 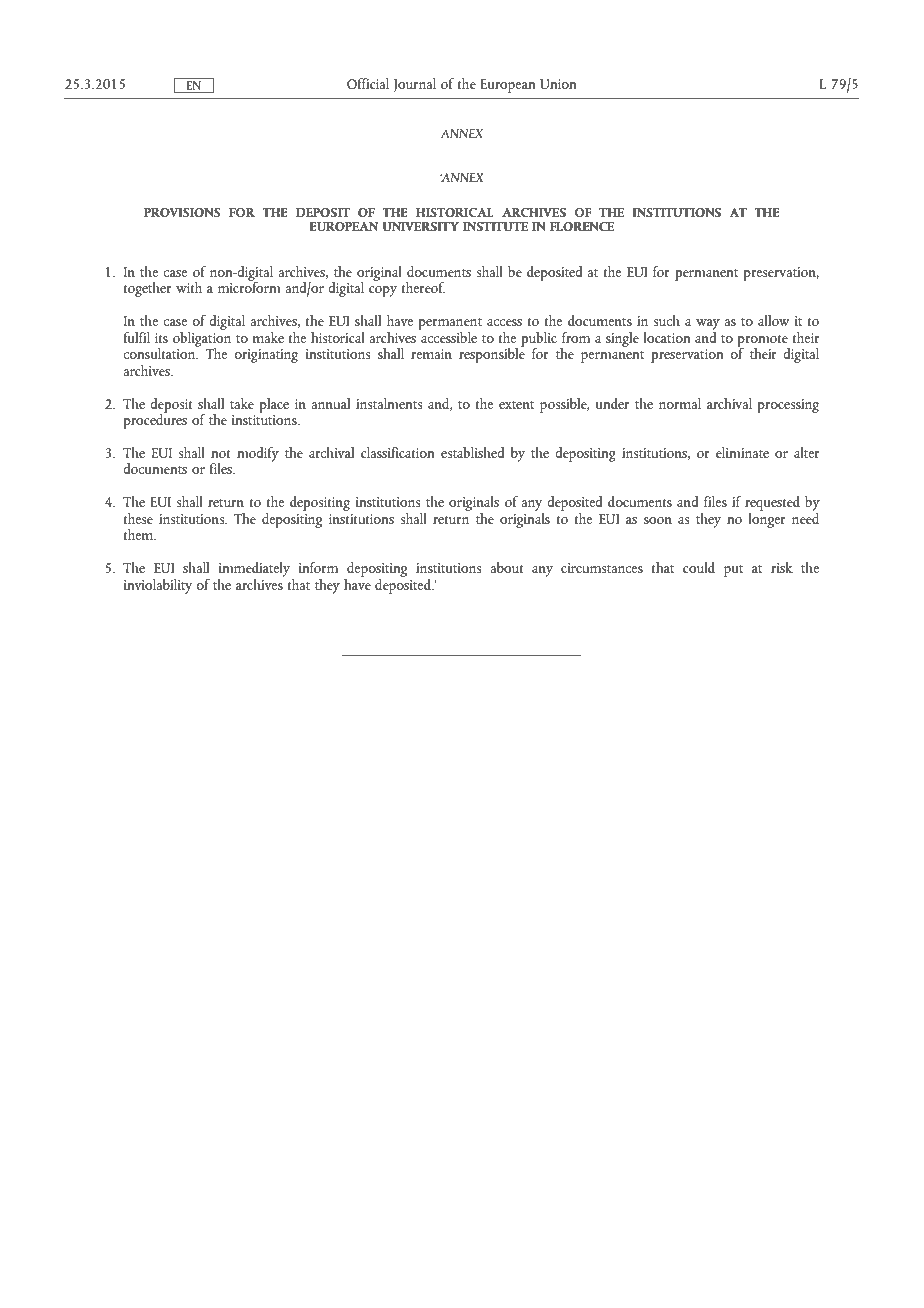 What do you see at coordinates (582, 226) in the screenshot?
I see `FLORENCE` at bounding box center [582, 226].
